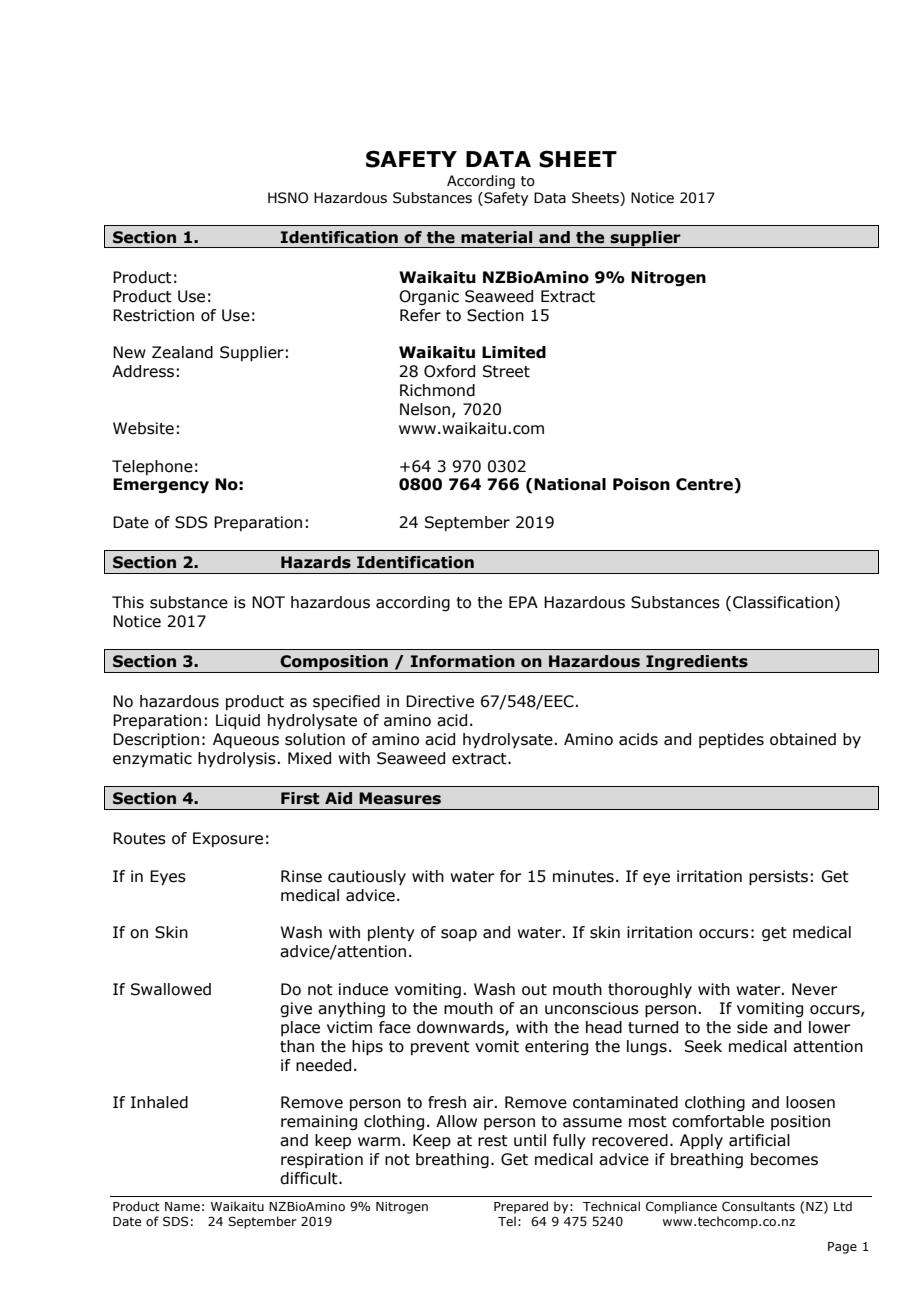 The image size is (924, 1308). What do you see at coordinates (778, 878) in the screenshot?
I see `persists` at bounding box center [778, 878].
